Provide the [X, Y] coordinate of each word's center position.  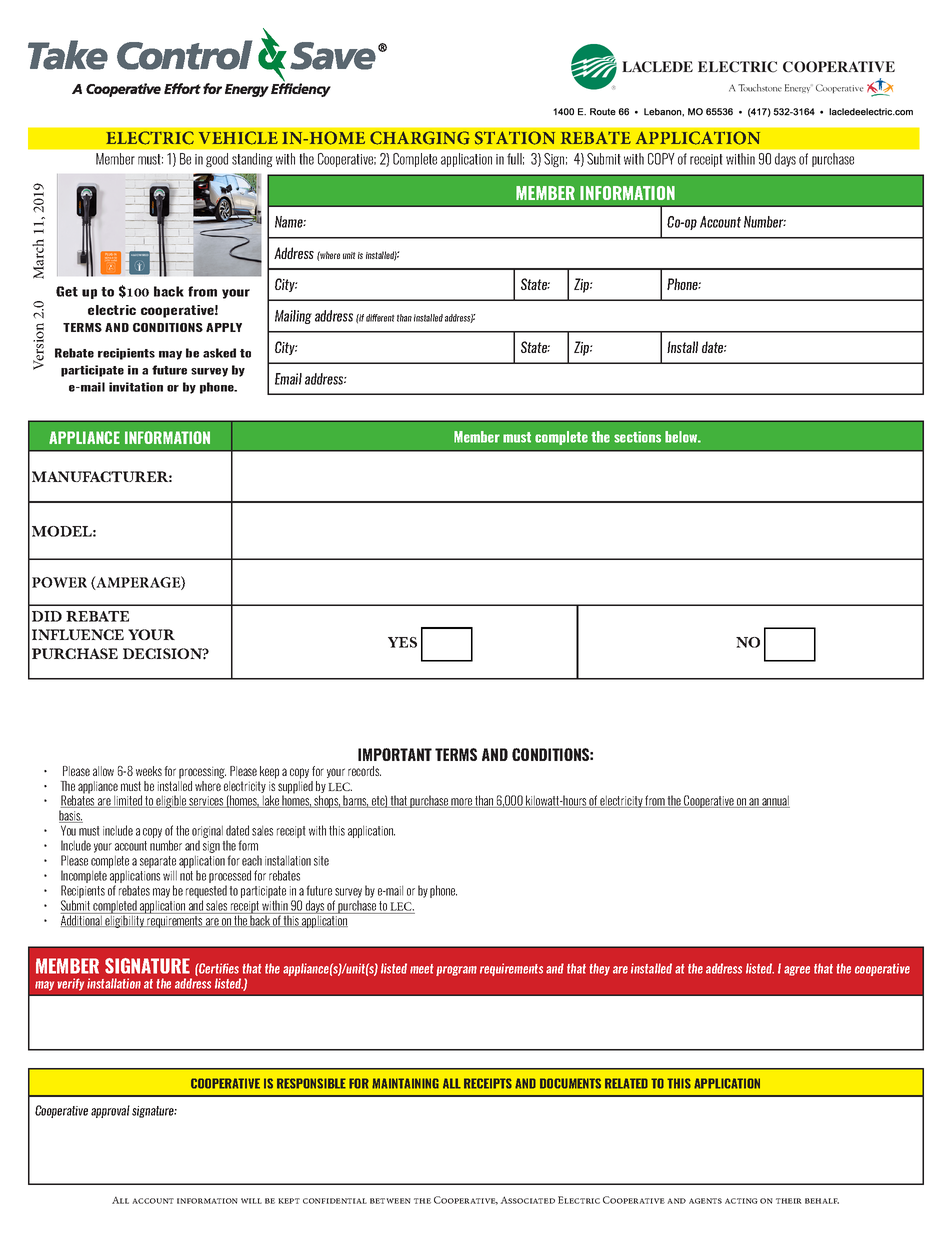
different [380, 318]
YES [402, 642]
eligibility [125, 920]
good [217, 160]
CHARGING [420, 138]
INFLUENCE [78, 634]
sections [637, 437]
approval [110, 1111]
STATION [515, 138]
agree [797, 971]
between [390, 1201]
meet [421, 969]
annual [775, 801]
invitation [136, 387]
